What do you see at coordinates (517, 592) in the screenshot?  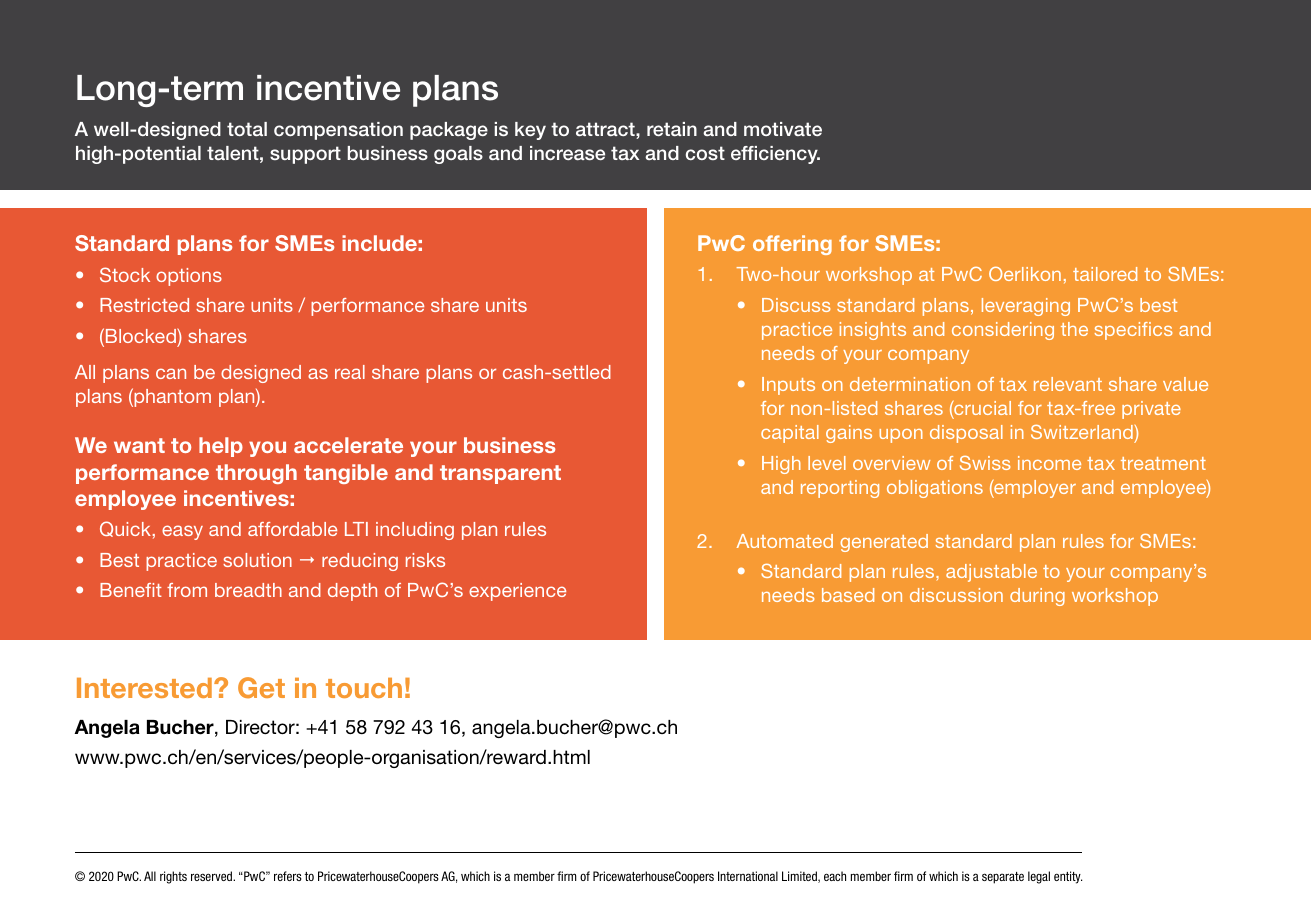 I see `experience` at bounding box center [517, 592].
